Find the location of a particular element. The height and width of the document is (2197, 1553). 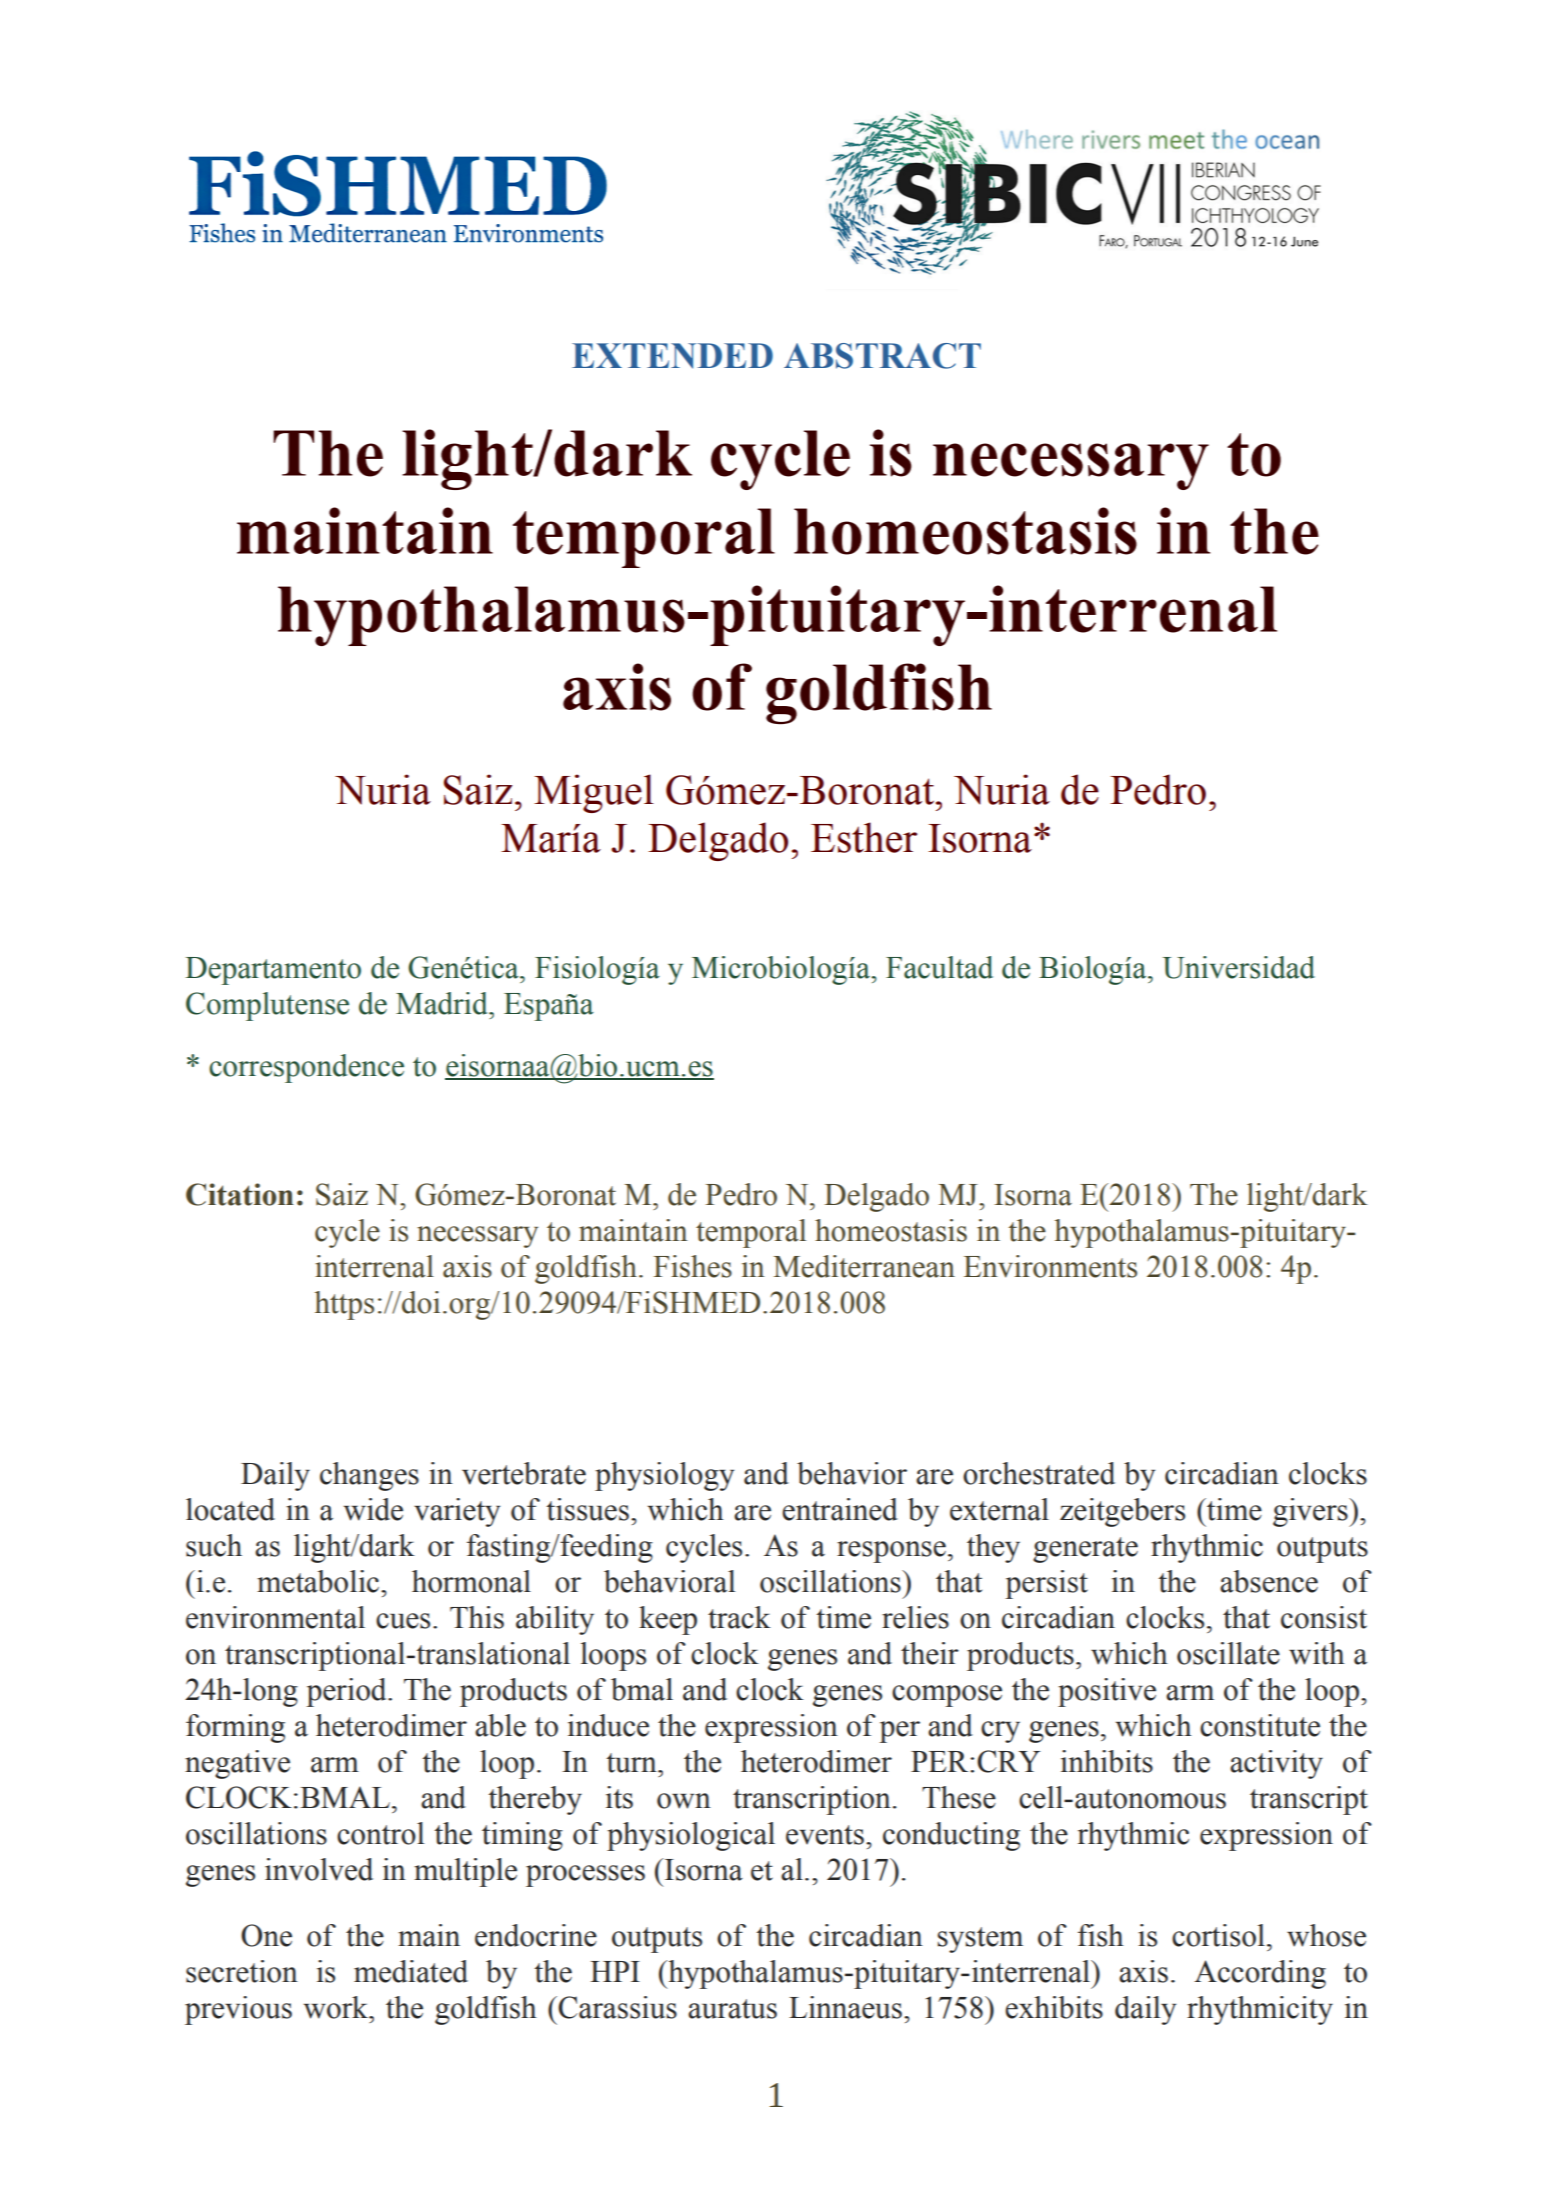

EXTENDED is located at coordinates (672, 356).
